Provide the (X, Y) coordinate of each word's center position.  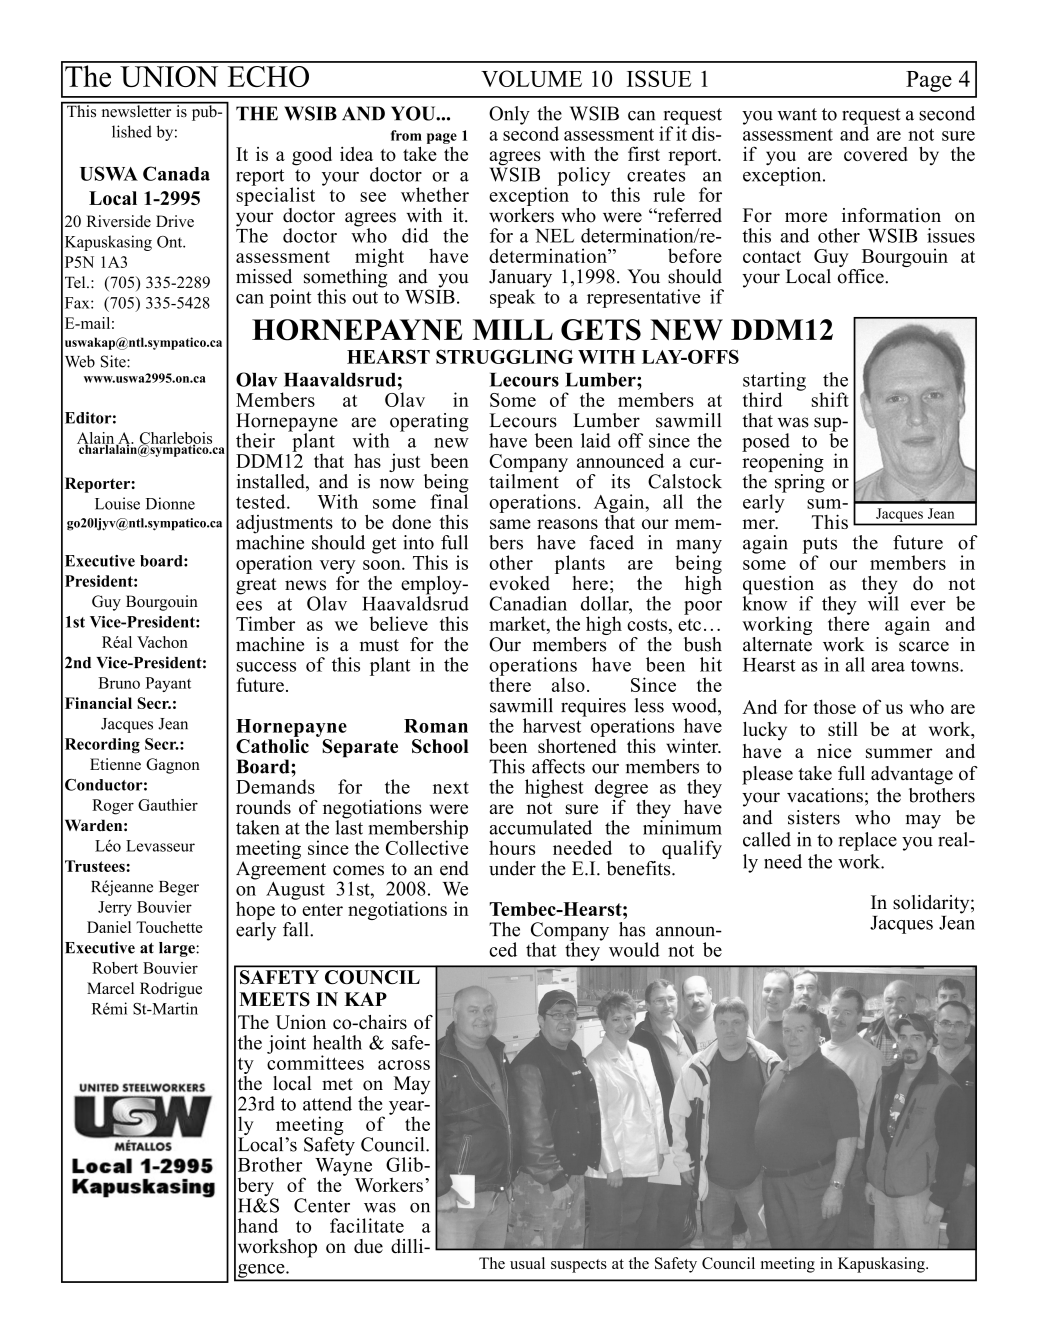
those (834, 706)
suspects (579, 1266)
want (797, 114)
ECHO (268, 76)
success (266, 667)
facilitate (367, 1225)
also (568, 684)
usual (527, 1263)
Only (509, 115)
